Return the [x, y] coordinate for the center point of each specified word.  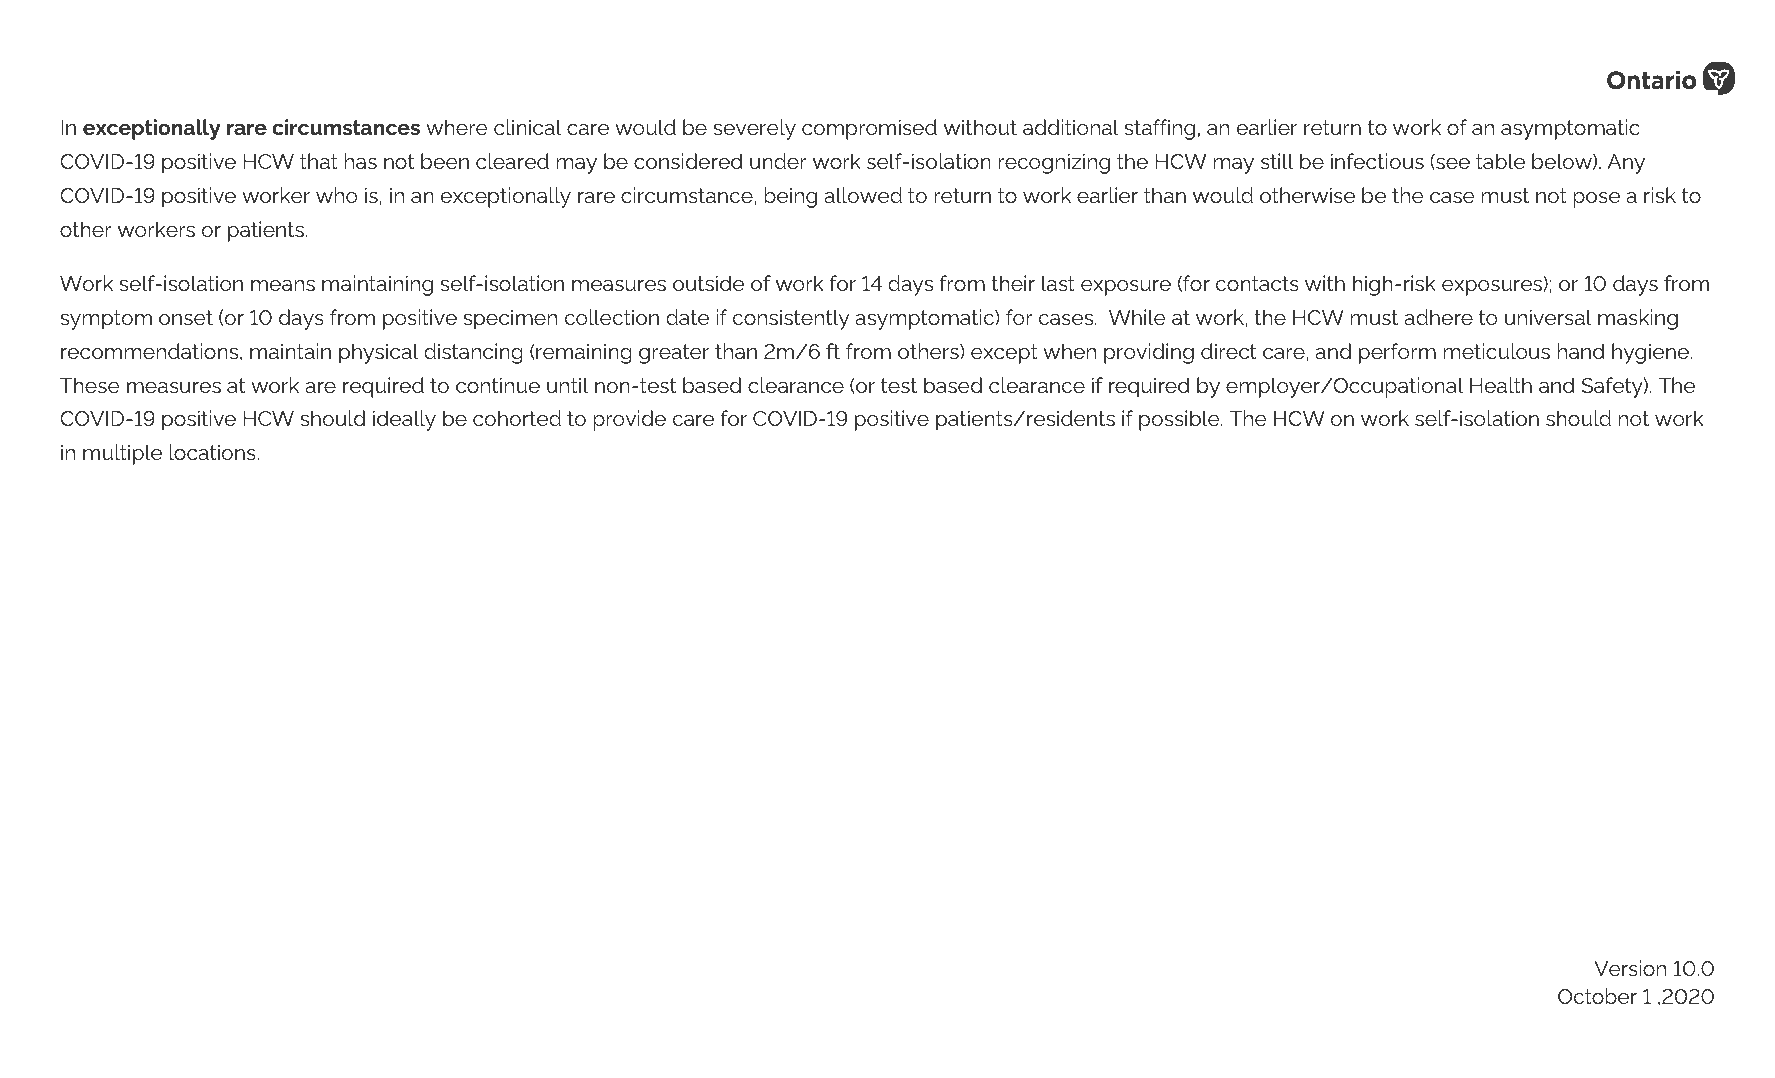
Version [1630, 968]
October [1597, 996]
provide [630, 420]
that [319, 161]
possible [1180, 420]
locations [214, 452]
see [1452, 164]
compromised [869, 129]
